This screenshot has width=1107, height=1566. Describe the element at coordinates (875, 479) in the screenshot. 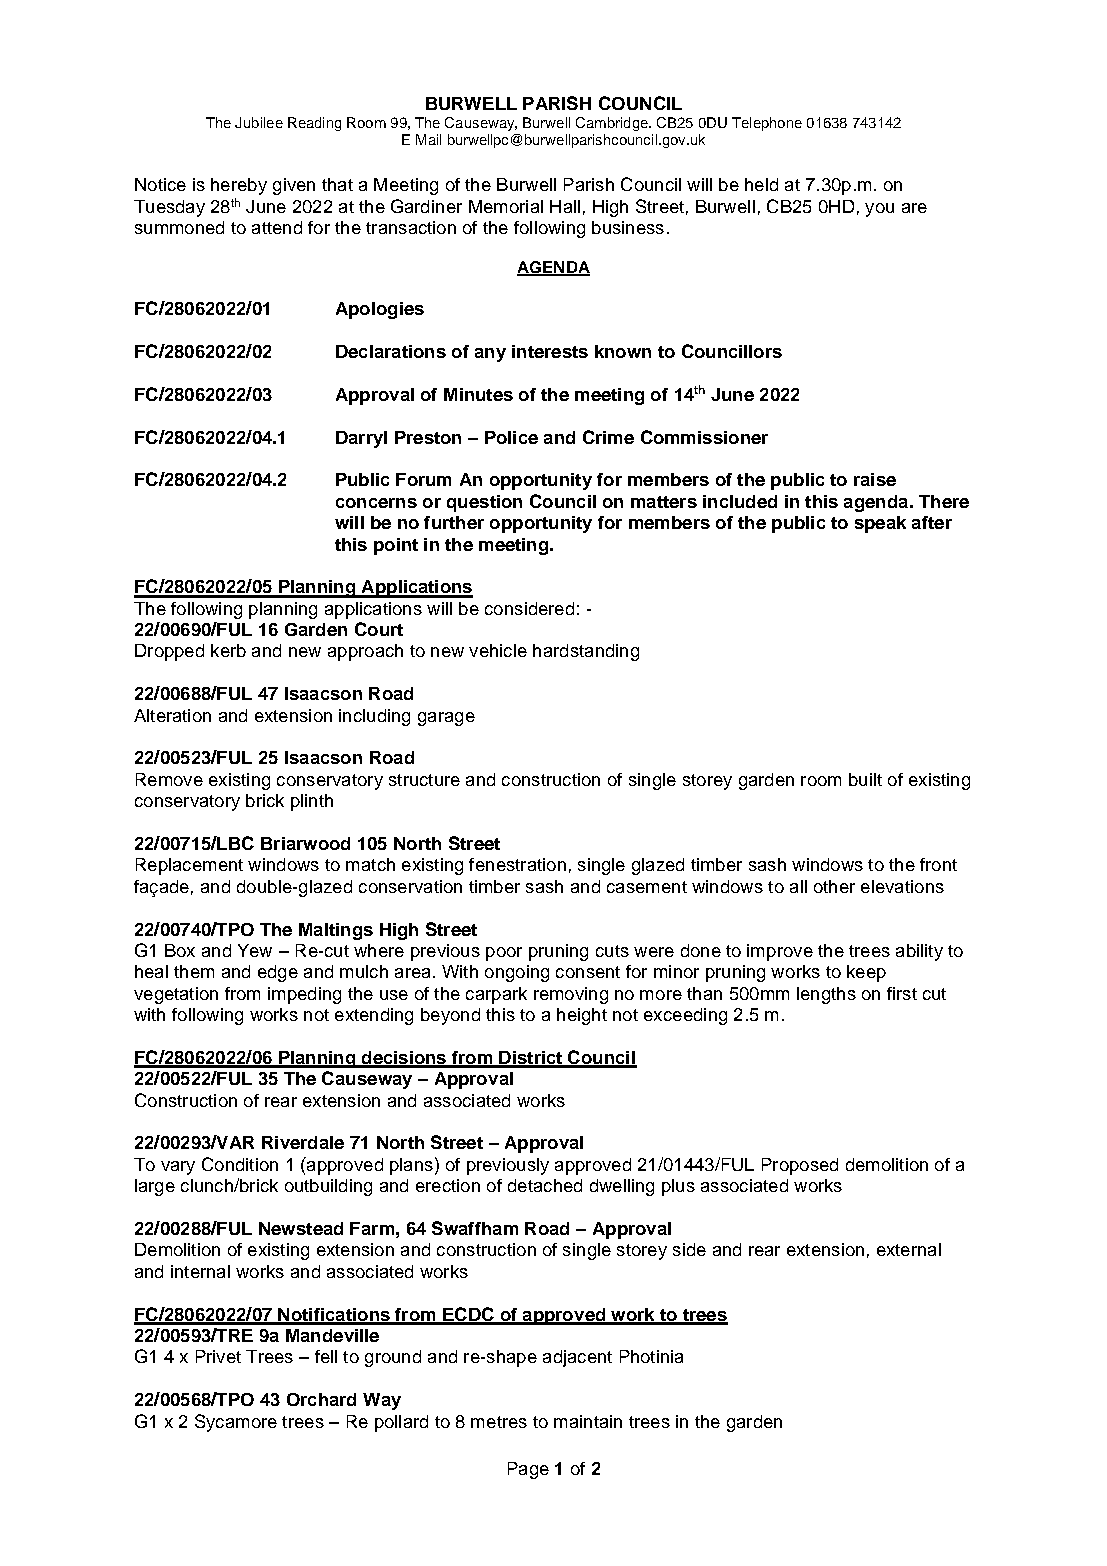

I see `raise` at that location.
